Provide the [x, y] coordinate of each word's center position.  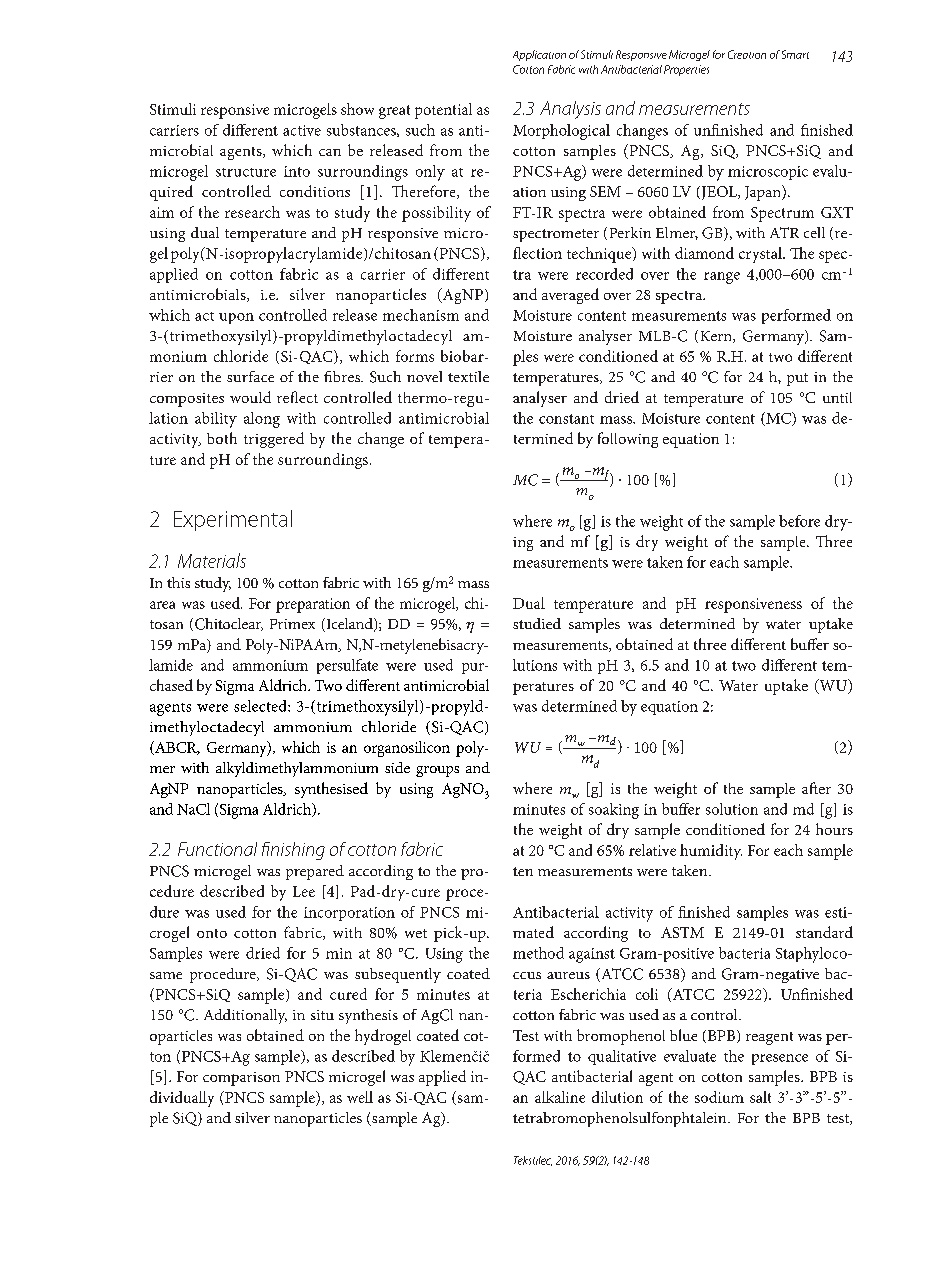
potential [443, 111]
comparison [241, 1079]
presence [780, 1059]
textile [468, 376]
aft [810, 788]
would [250, 397]
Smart [795, 54]
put [797, 379]
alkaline [560, 1097]
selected [261, 706]
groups [437, 771]
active [302, 130]
